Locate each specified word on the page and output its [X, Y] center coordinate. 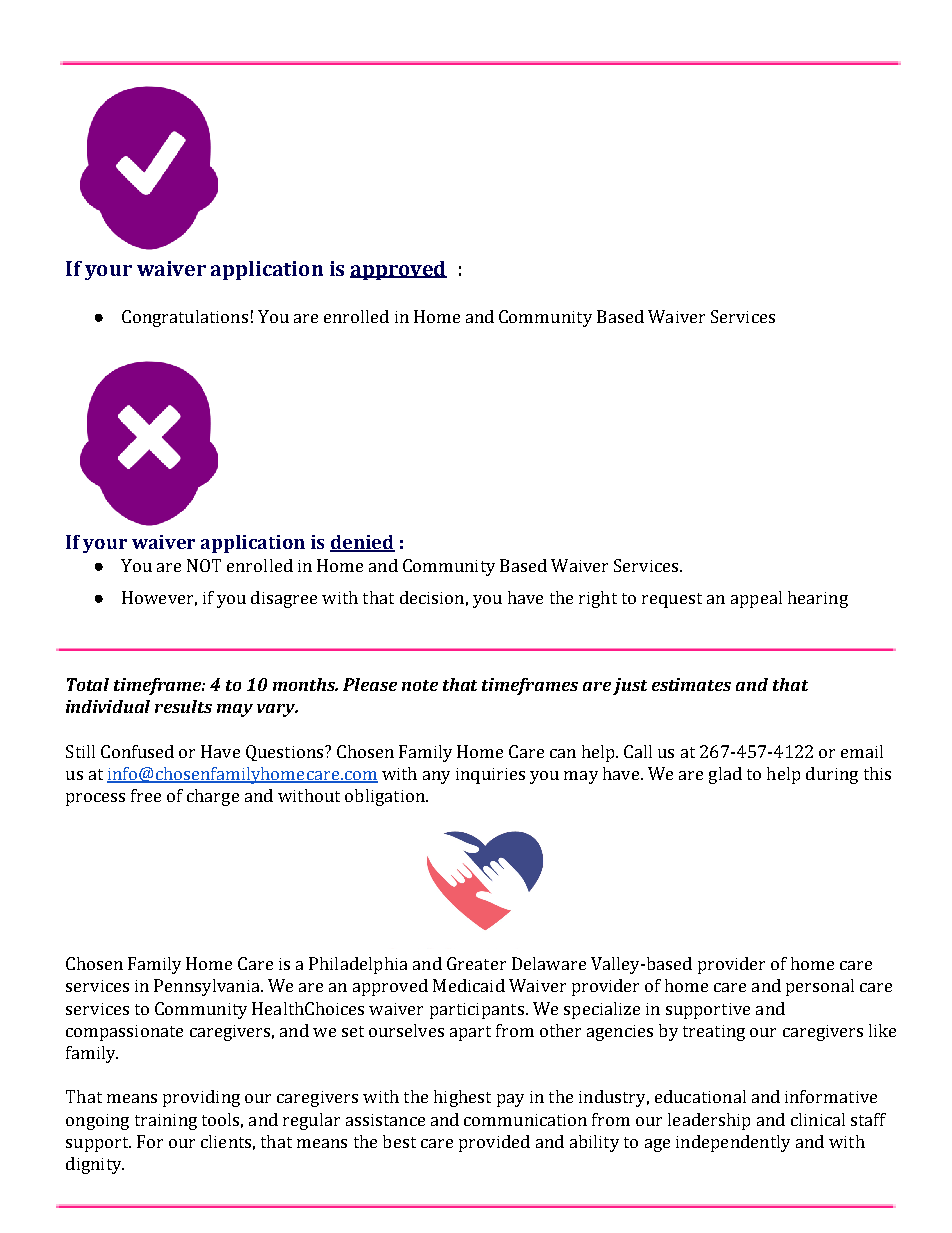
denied [362, 543]
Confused [137, 751]
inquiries [490, 776]
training [166, 1122]
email [862, 751]
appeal [756, 599]
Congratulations [185, 318]
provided [494, 1143]
